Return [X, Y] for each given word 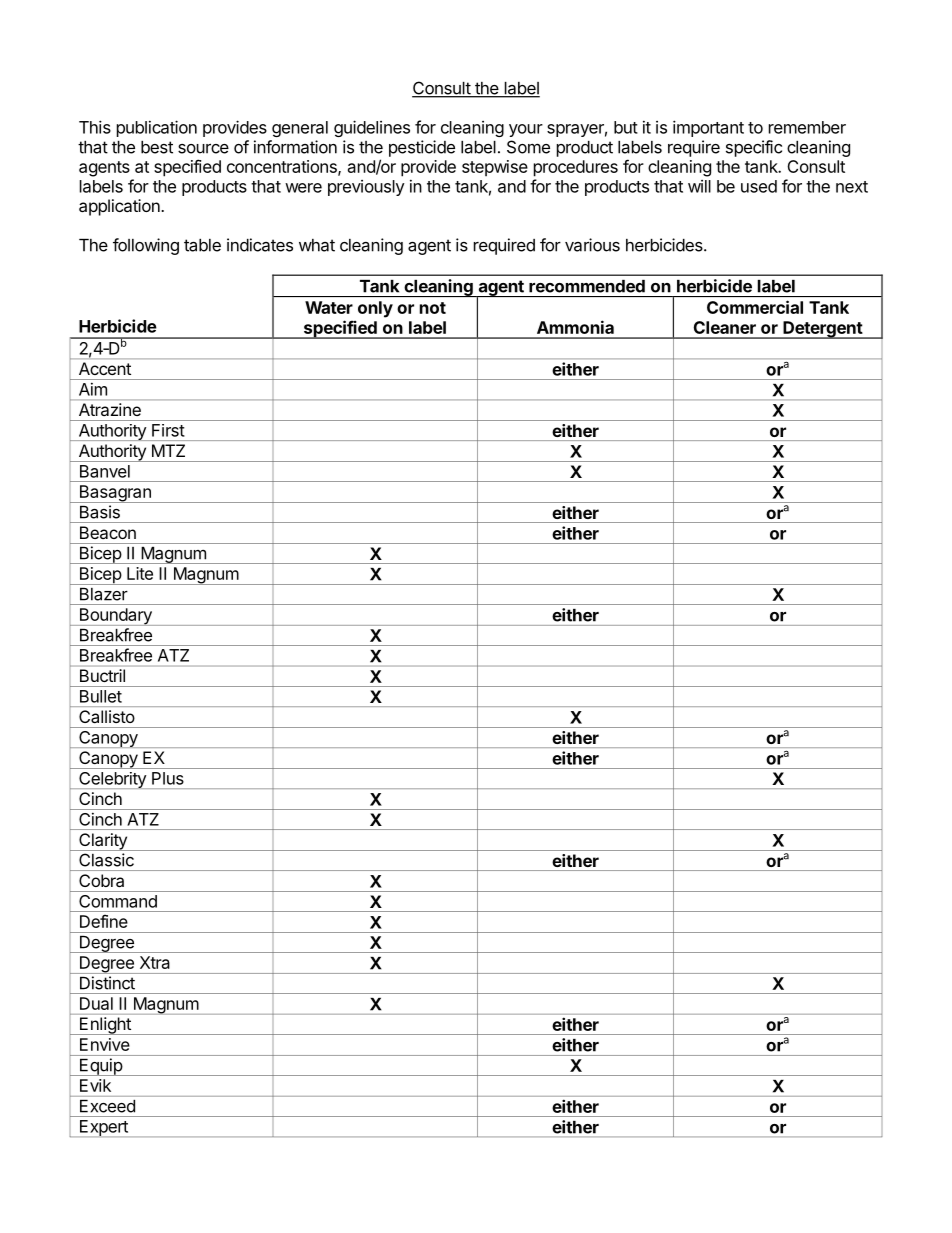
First [168, 430]
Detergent [822, 330]
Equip [100, 1067]
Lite [140, 573]
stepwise [495, 168]
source [203, 148]
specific [754, 148]
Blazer [103, 594]
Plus [168, 778]
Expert [103, 1128]
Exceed [107, 1106]
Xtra [155, 962]
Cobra [101, 880]
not [433, 308]
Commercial [755, 307]
